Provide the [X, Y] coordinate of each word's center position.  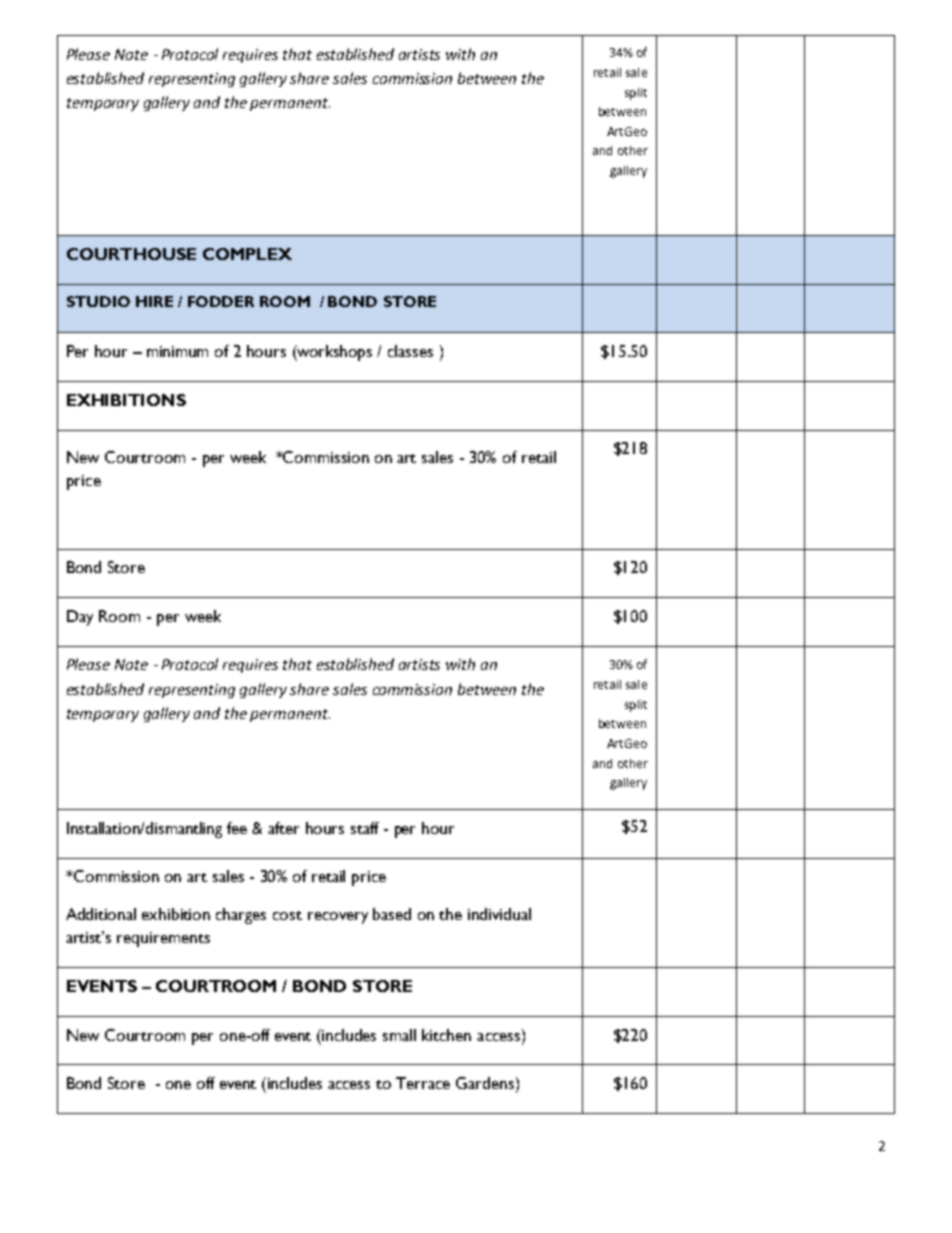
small [399, 1035]
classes [410, 351]
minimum [177, 351]
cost [287, 915]
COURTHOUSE [131, 254]
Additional [101, 914]
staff [365, 828]
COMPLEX [247, 254]
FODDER [221, 301]
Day [80, 618]
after [283, 828]
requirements [163, 939]
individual [499, 914]
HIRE [154, 301]
